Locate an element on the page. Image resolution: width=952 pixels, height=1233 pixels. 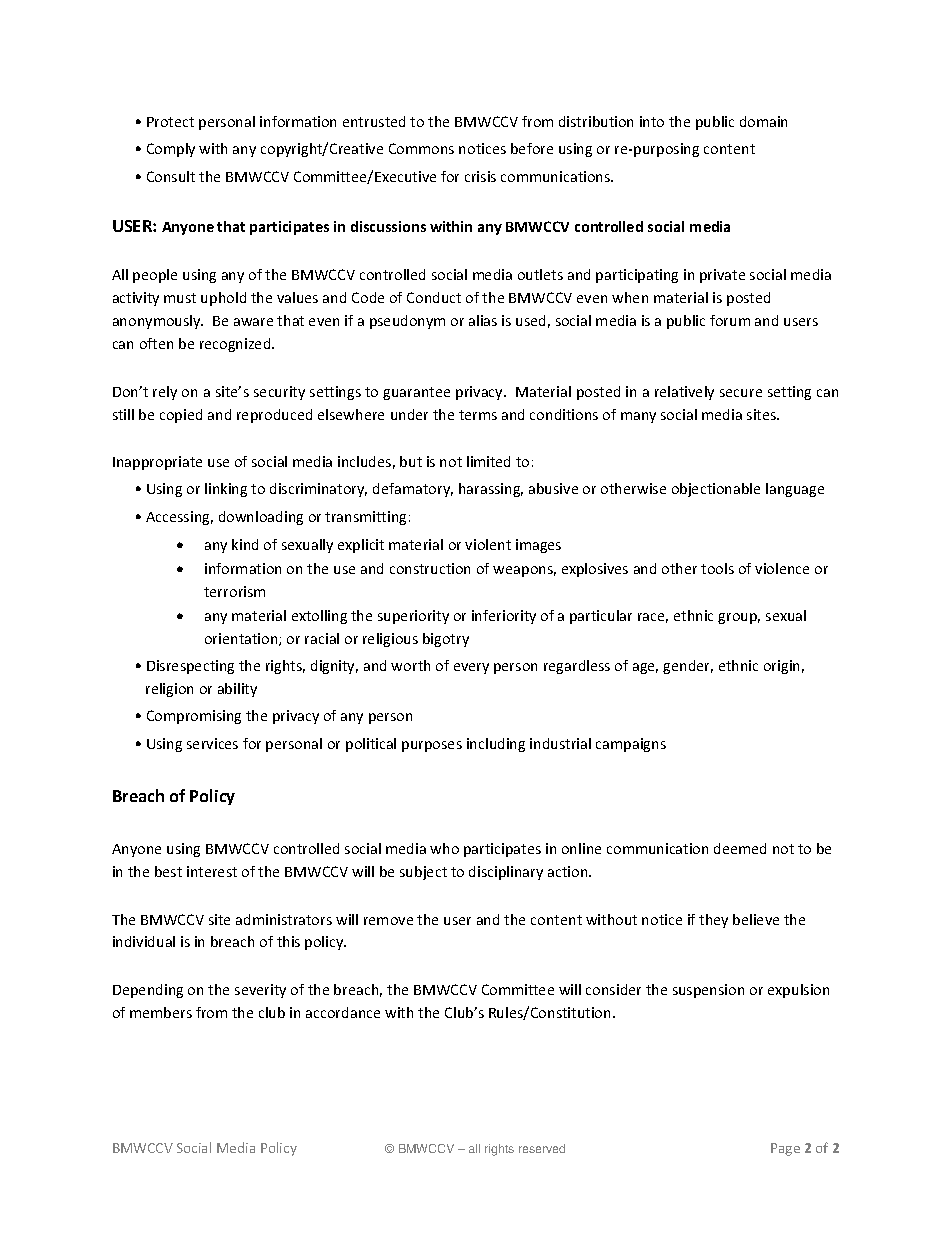
deemed is located at coordinates (740, 848).
